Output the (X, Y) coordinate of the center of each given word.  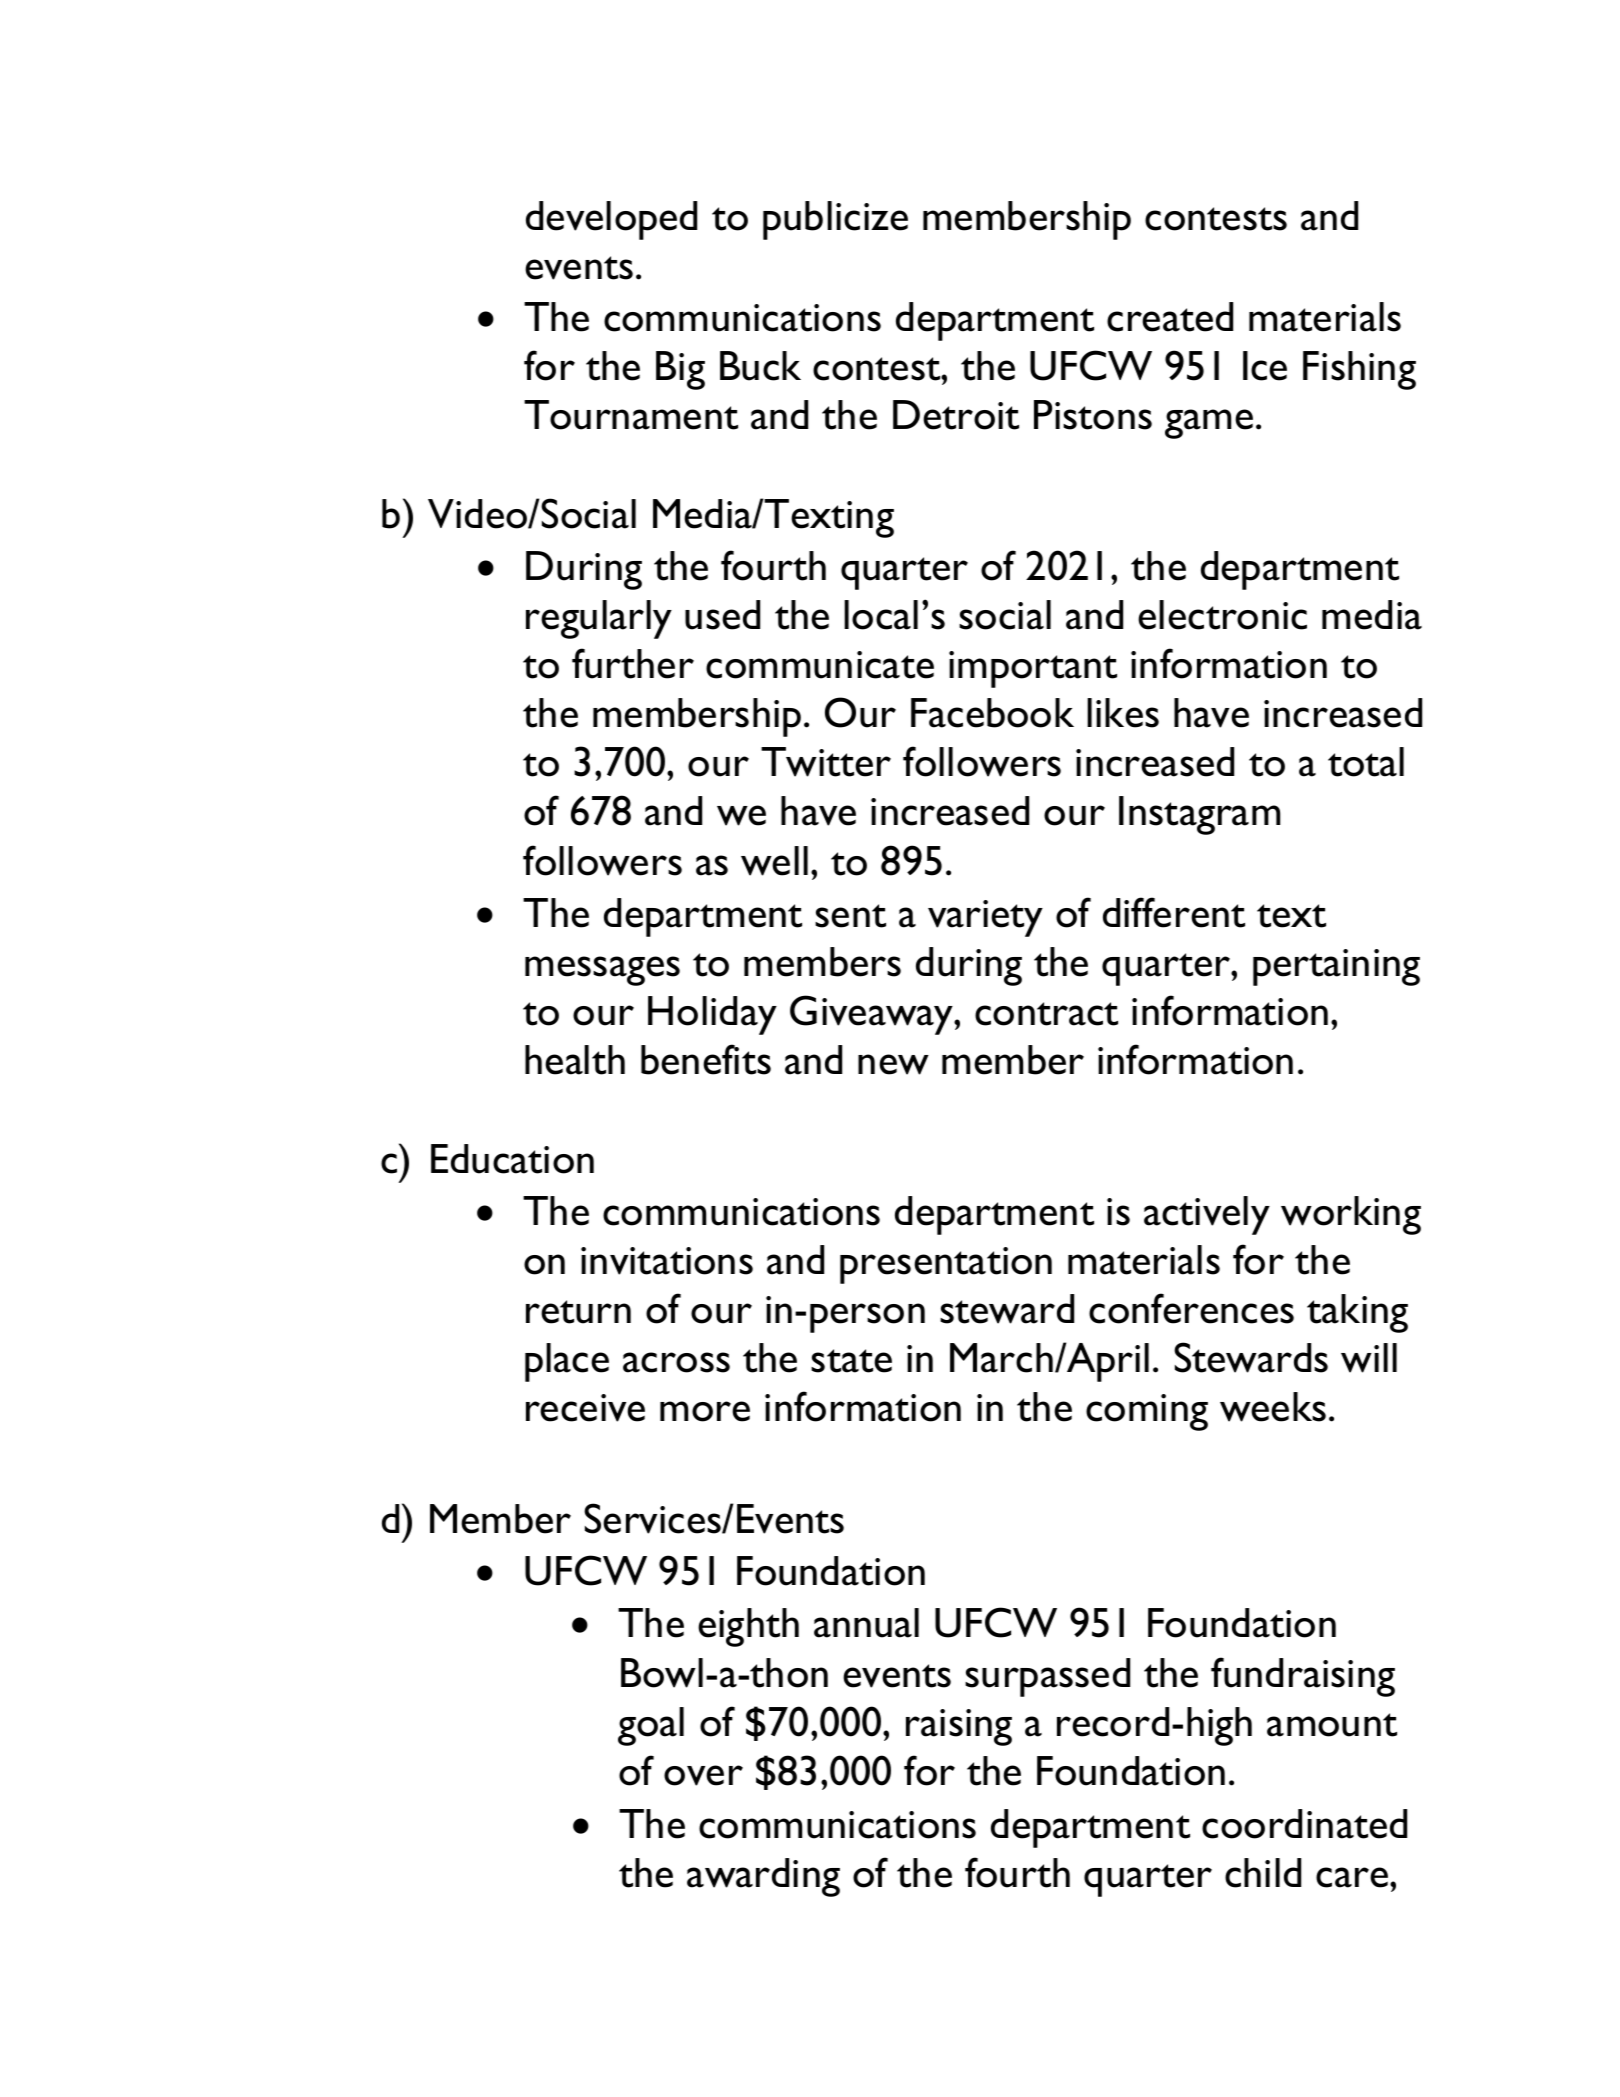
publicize (835, 220)
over (703, 1775)
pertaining (1336, 967)
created (1170, 317)
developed (611, 220)
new (893, 1064)
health (575, 1060)
